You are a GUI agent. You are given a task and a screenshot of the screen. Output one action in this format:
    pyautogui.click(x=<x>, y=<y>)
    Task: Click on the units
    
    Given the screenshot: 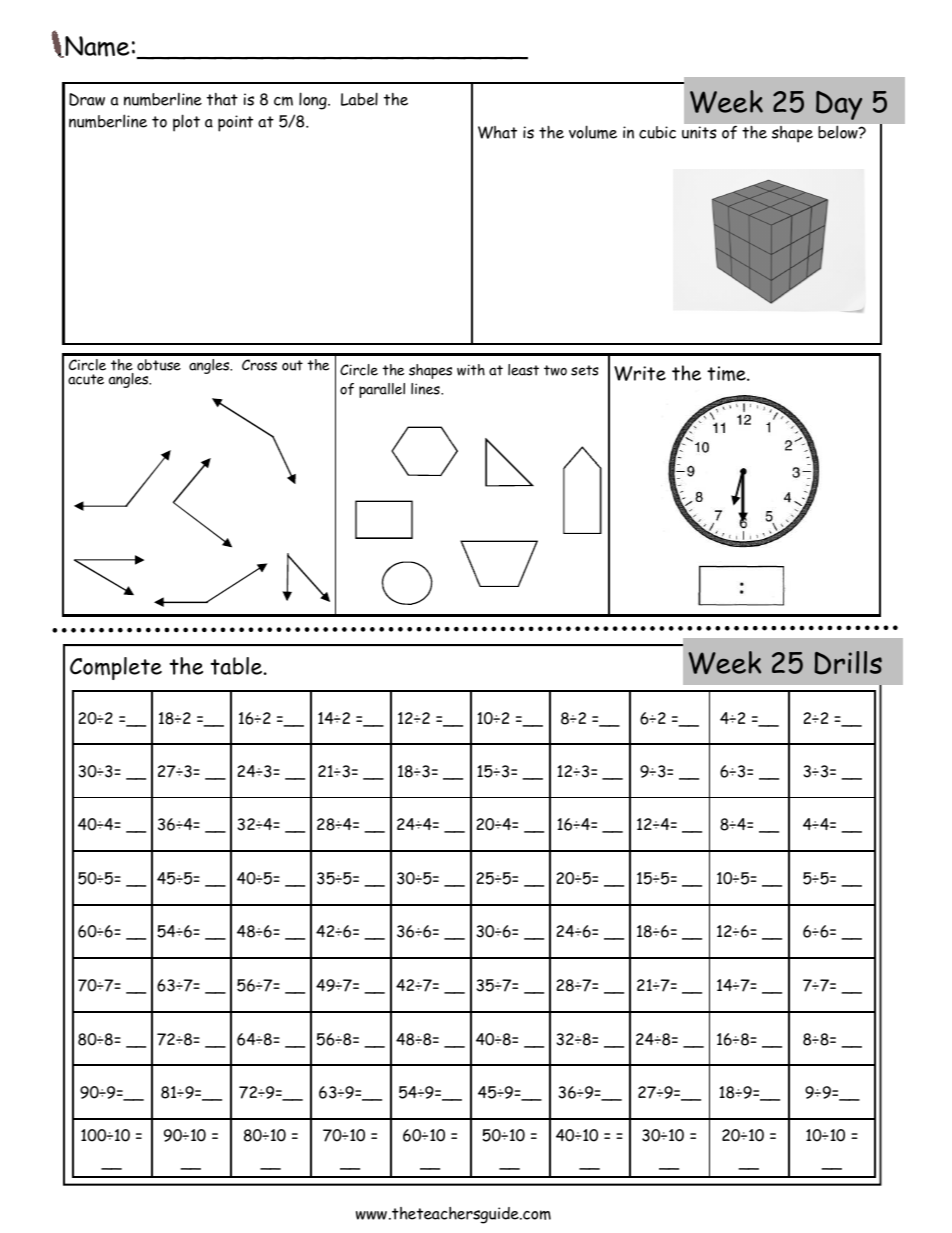 What is the action you would take?
    pyautogui.click(x=699, y=132)
